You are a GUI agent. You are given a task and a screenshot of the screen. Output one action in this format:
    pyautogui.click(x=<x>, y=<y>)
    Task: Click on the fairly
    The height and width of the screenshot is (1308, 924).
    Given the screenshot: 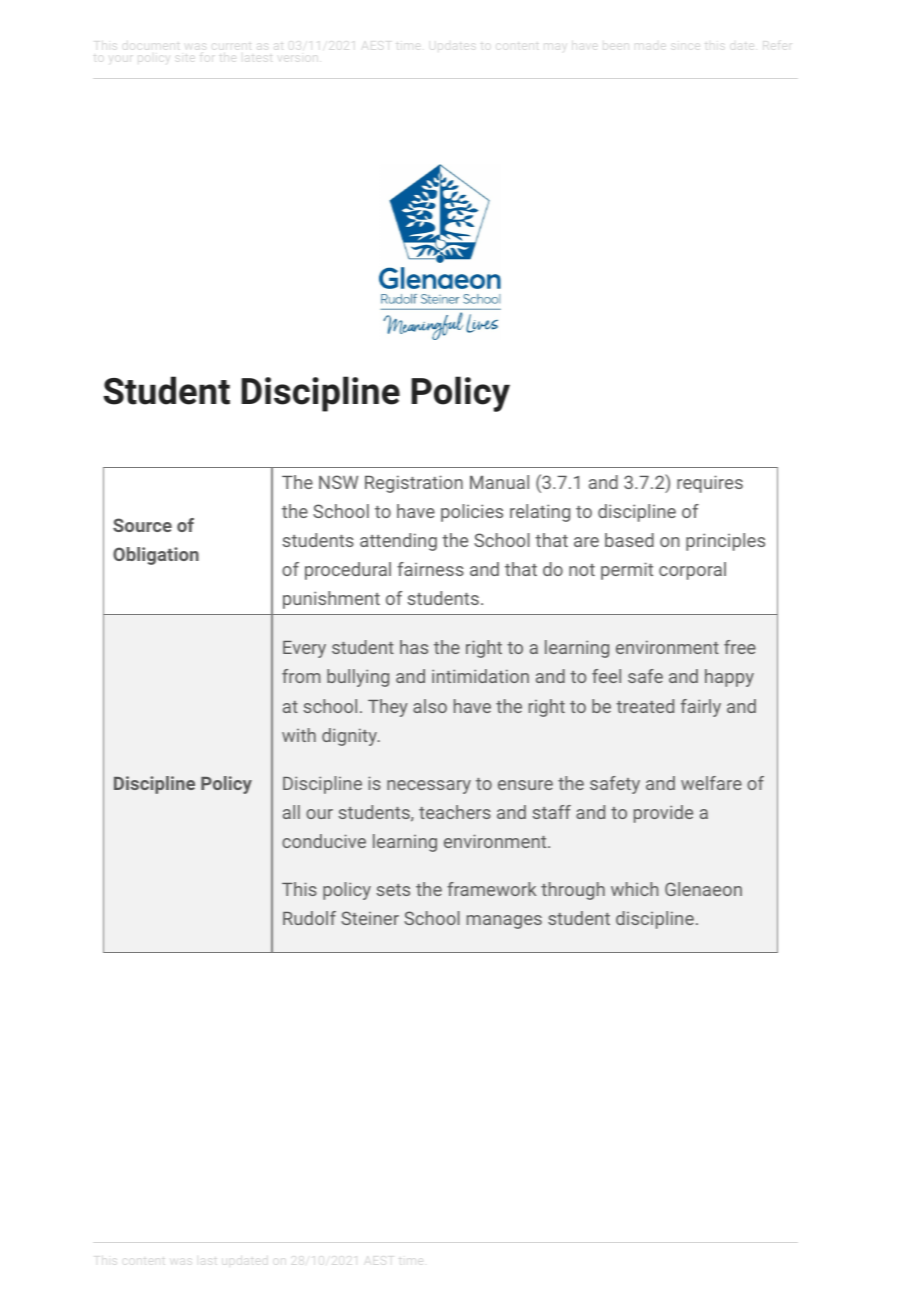 What is the action you would take?
    pyautogui.click(x=701, y=708)
